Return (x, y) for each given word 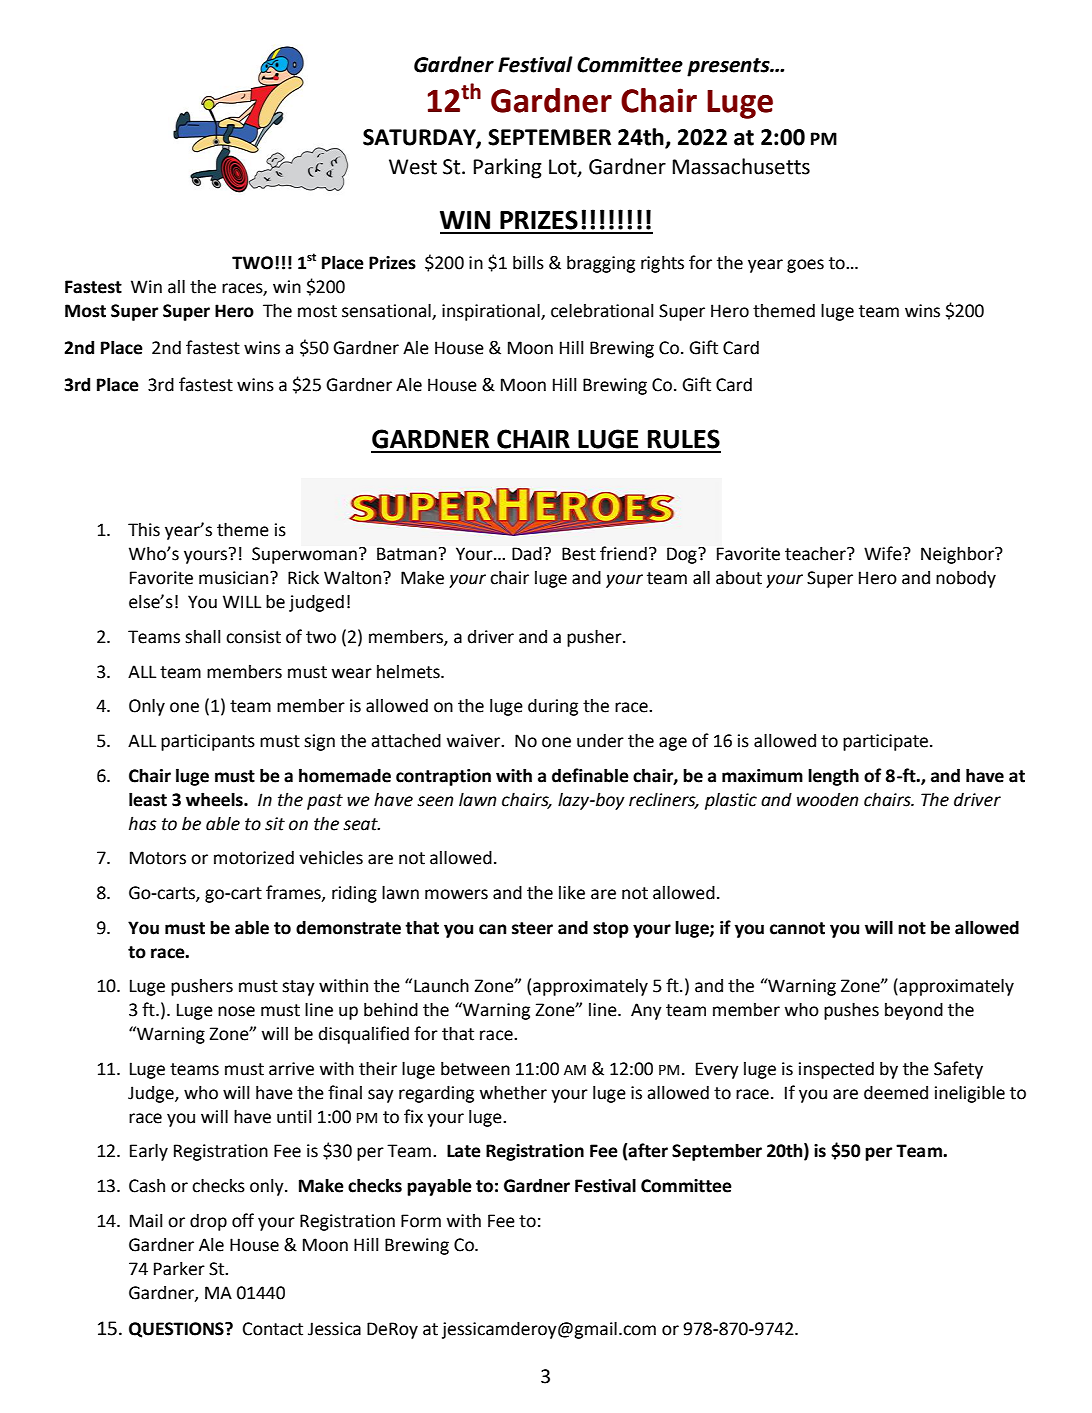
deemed (896, 1092)
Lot (564, 168)
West (413, 167)
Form (421, 1221)
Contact (273, 1329)
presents (729, 67)
